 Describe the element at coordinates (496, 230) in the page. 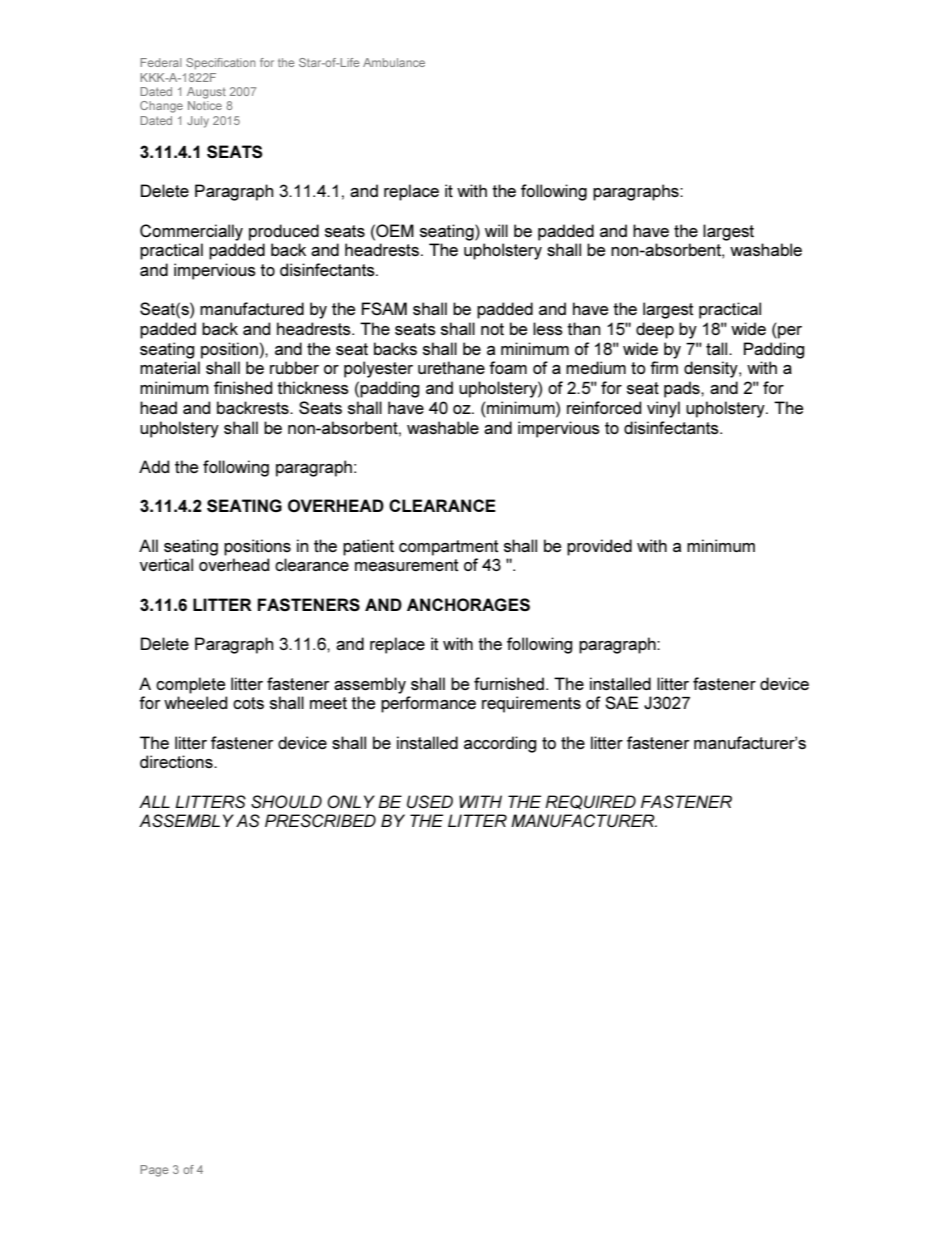

I see `will` at that location.
